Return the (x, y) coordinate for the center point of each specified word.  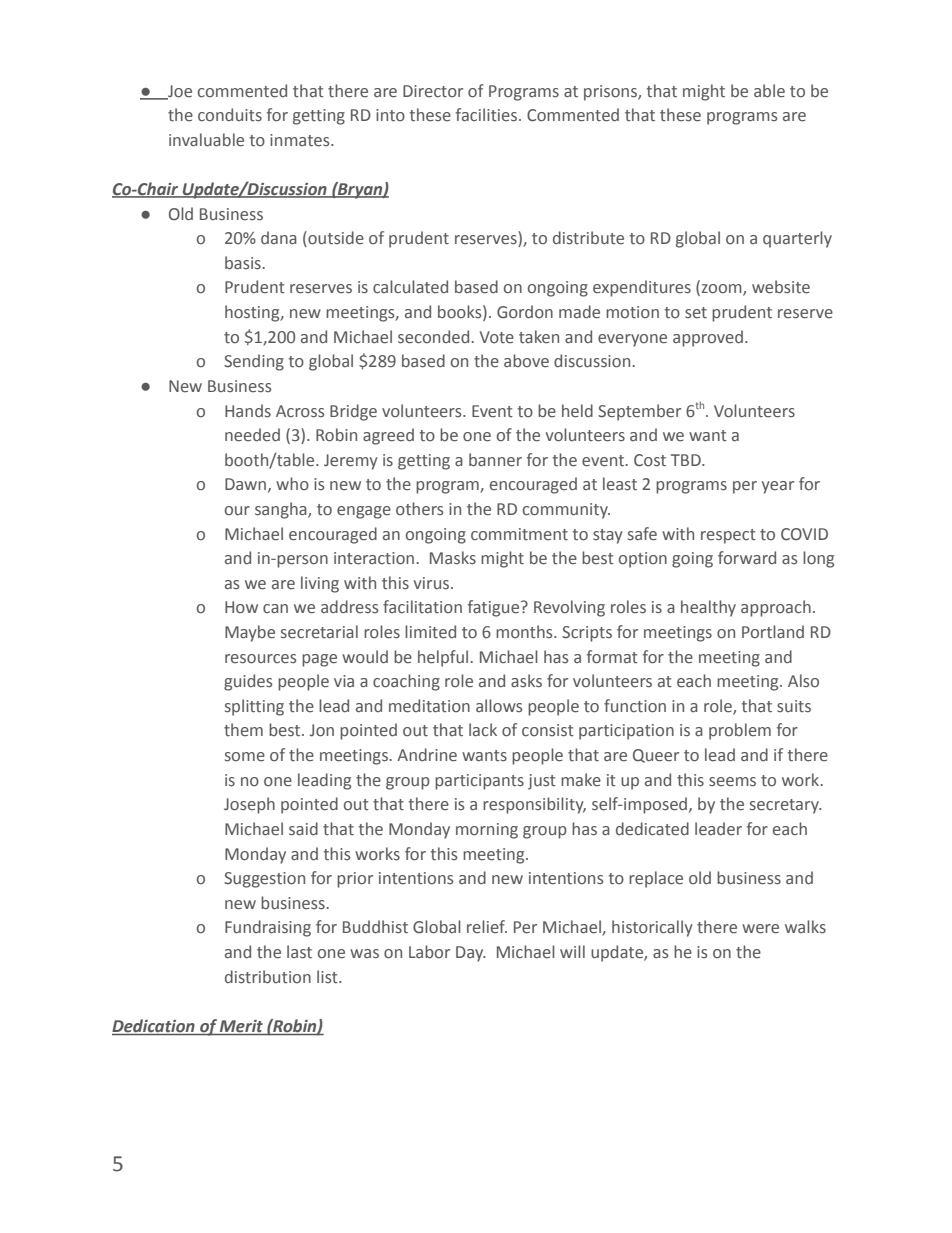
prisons (611, 93)
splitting (254, 707)
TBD (687, 460)
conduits (230, 115)
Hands (248, 411)
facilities (486, 115)
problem (740, 731)
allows (499, 706)
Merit (241, 1026)
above (526, 361)
